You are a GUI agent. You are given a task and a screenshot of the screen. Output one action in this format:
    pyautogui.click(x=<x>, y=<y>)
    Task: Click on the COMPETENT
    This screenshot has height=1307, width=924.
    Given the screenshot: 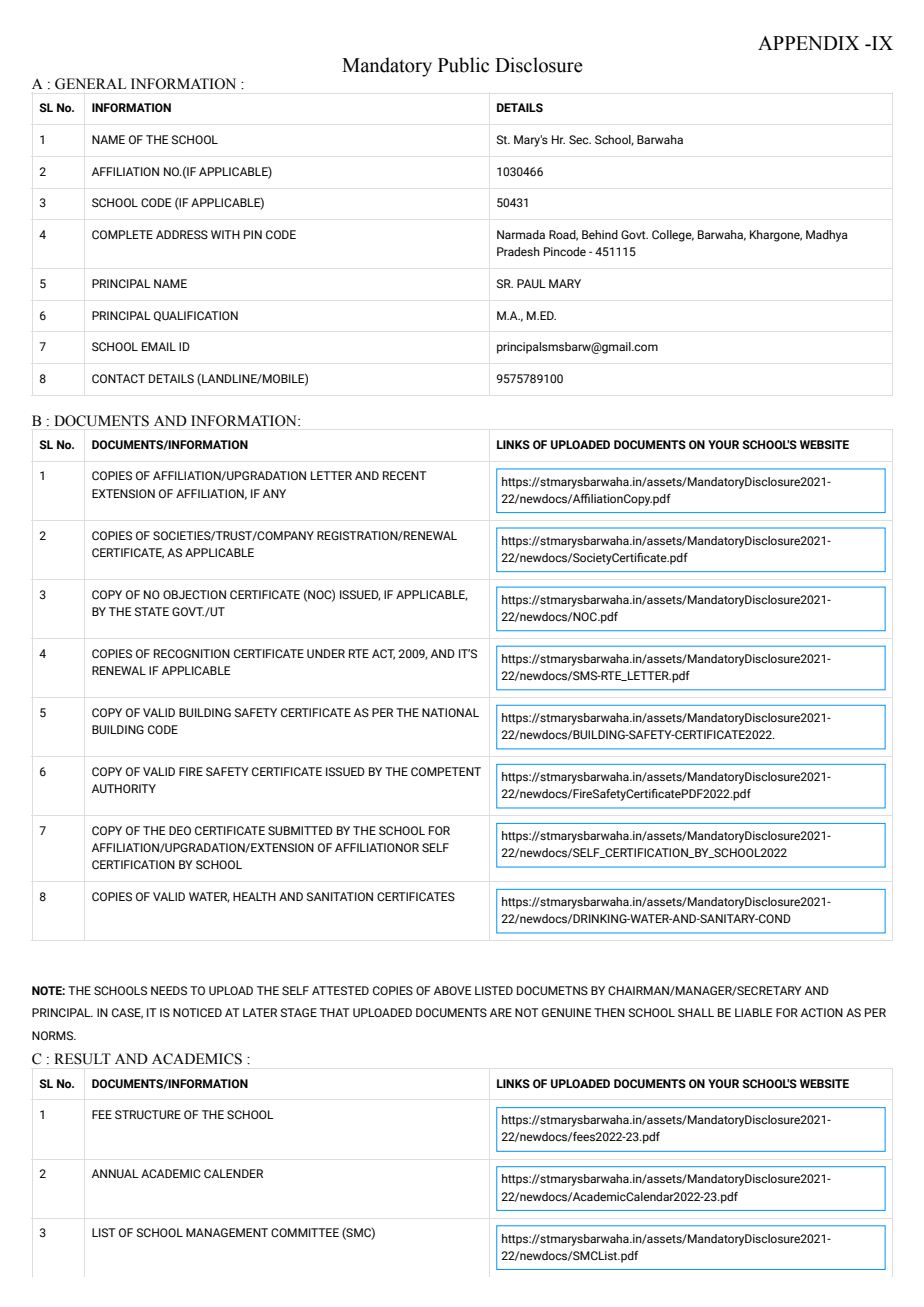 What is the action you would take?
    pyautogui.click(x=446, y=771)
